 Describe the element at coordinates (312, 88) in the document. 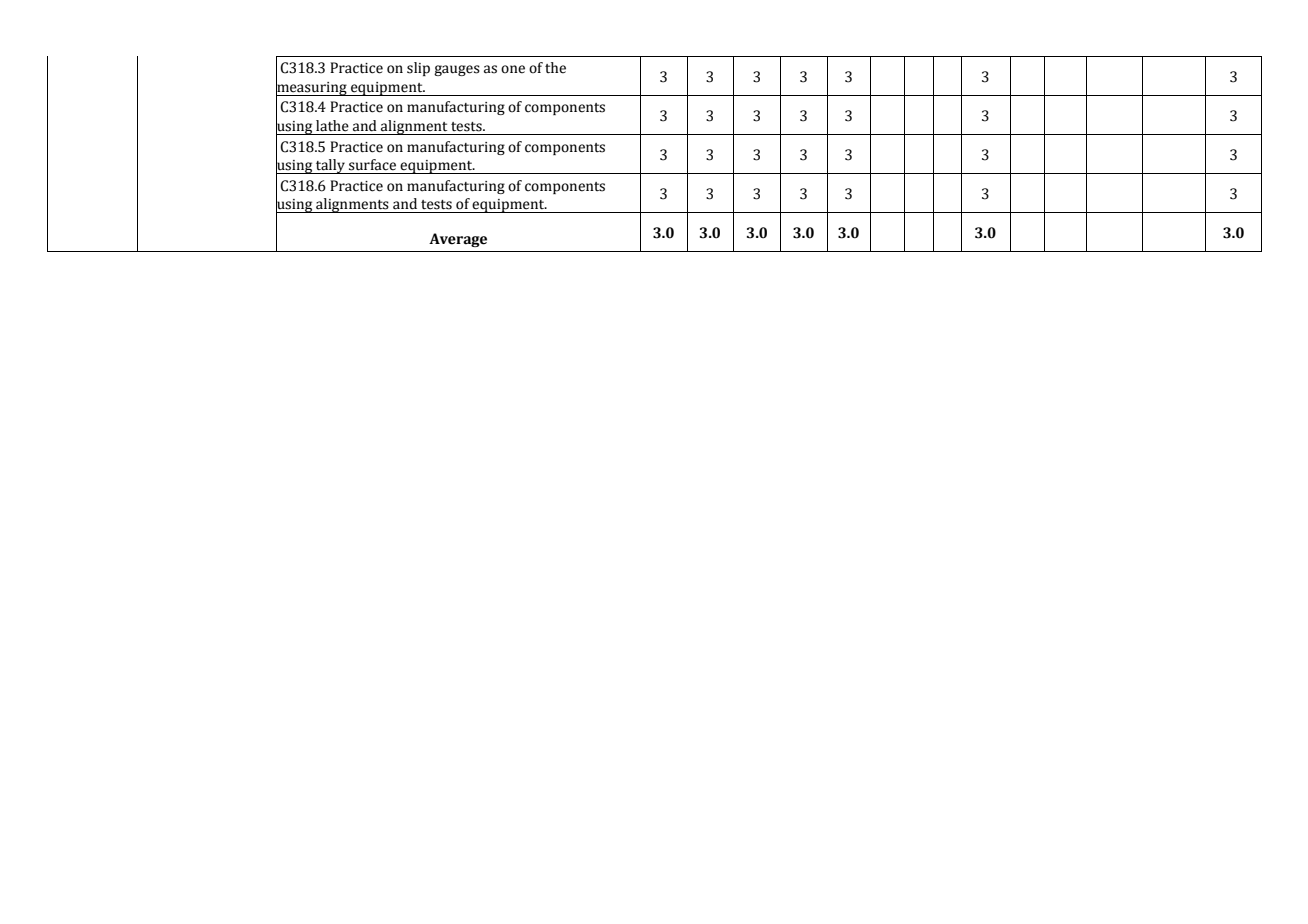

I see `measuring` at that location.
